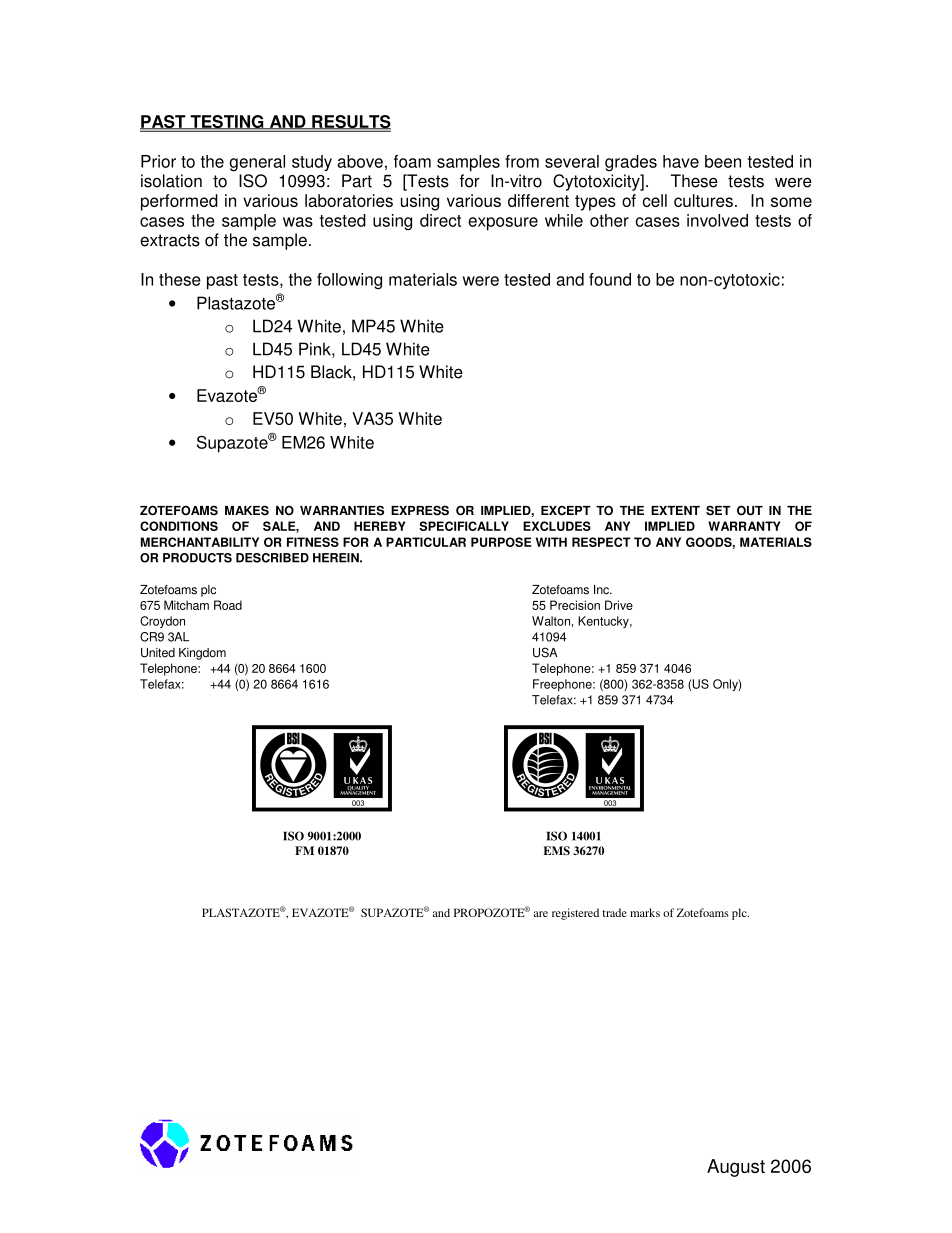  I want to click on cultures, so click(703, 200).
